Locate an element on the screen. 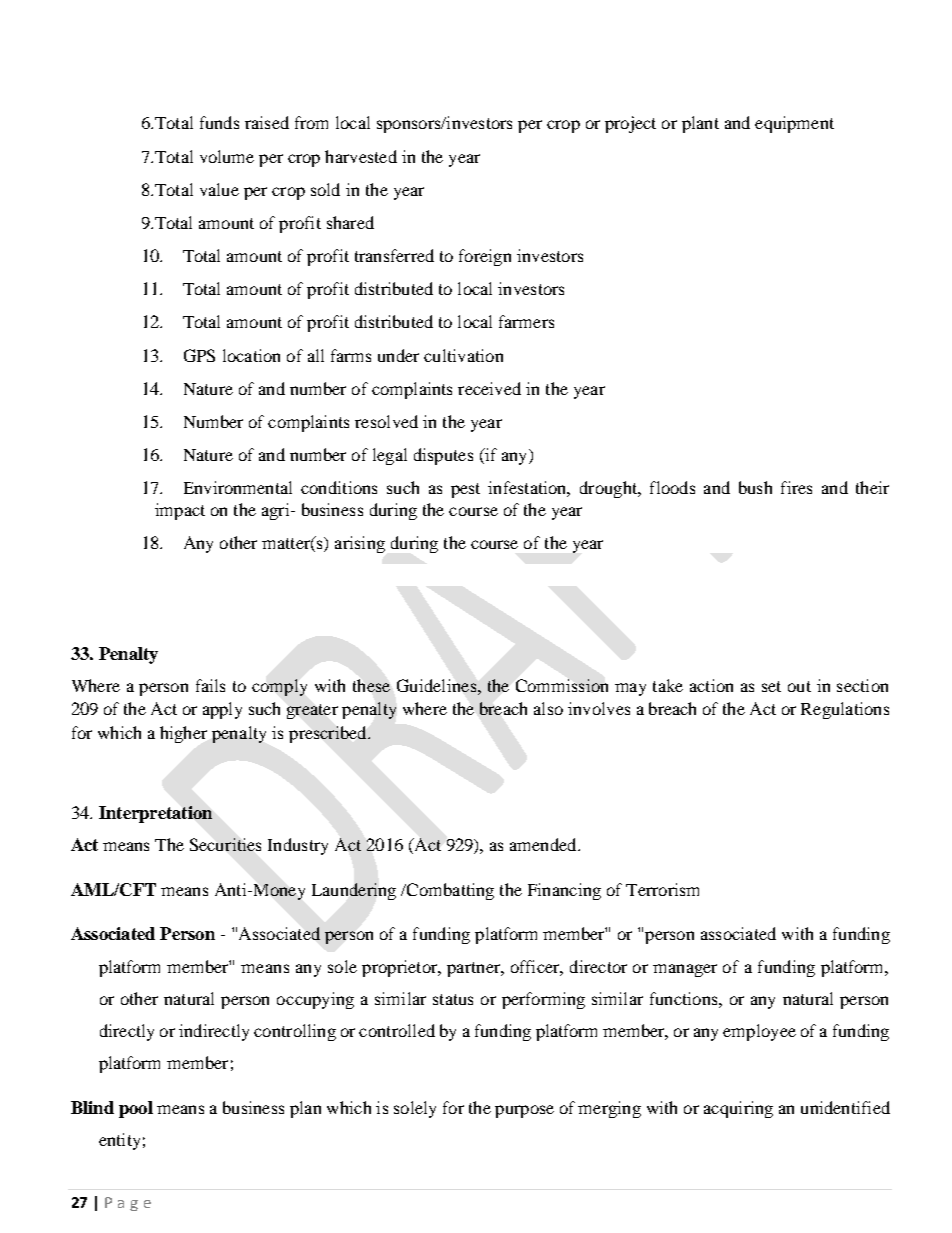 The height and width of the screenshot is (1233, 952). acquiring is located at coordinates (738, 1109).
